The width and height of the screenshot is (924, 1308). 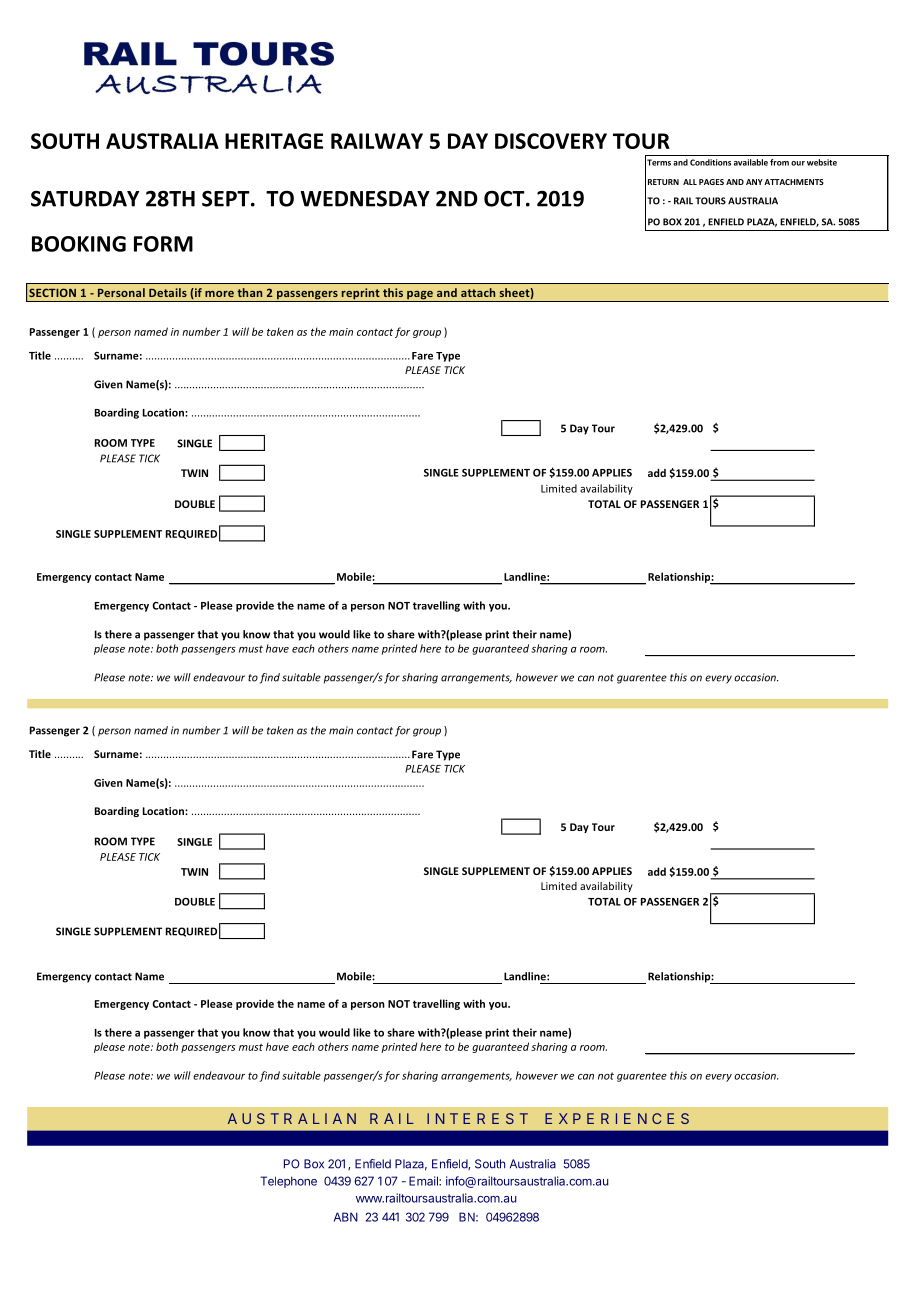 I want to click on Telephone, so click(x=288, y=1182).
